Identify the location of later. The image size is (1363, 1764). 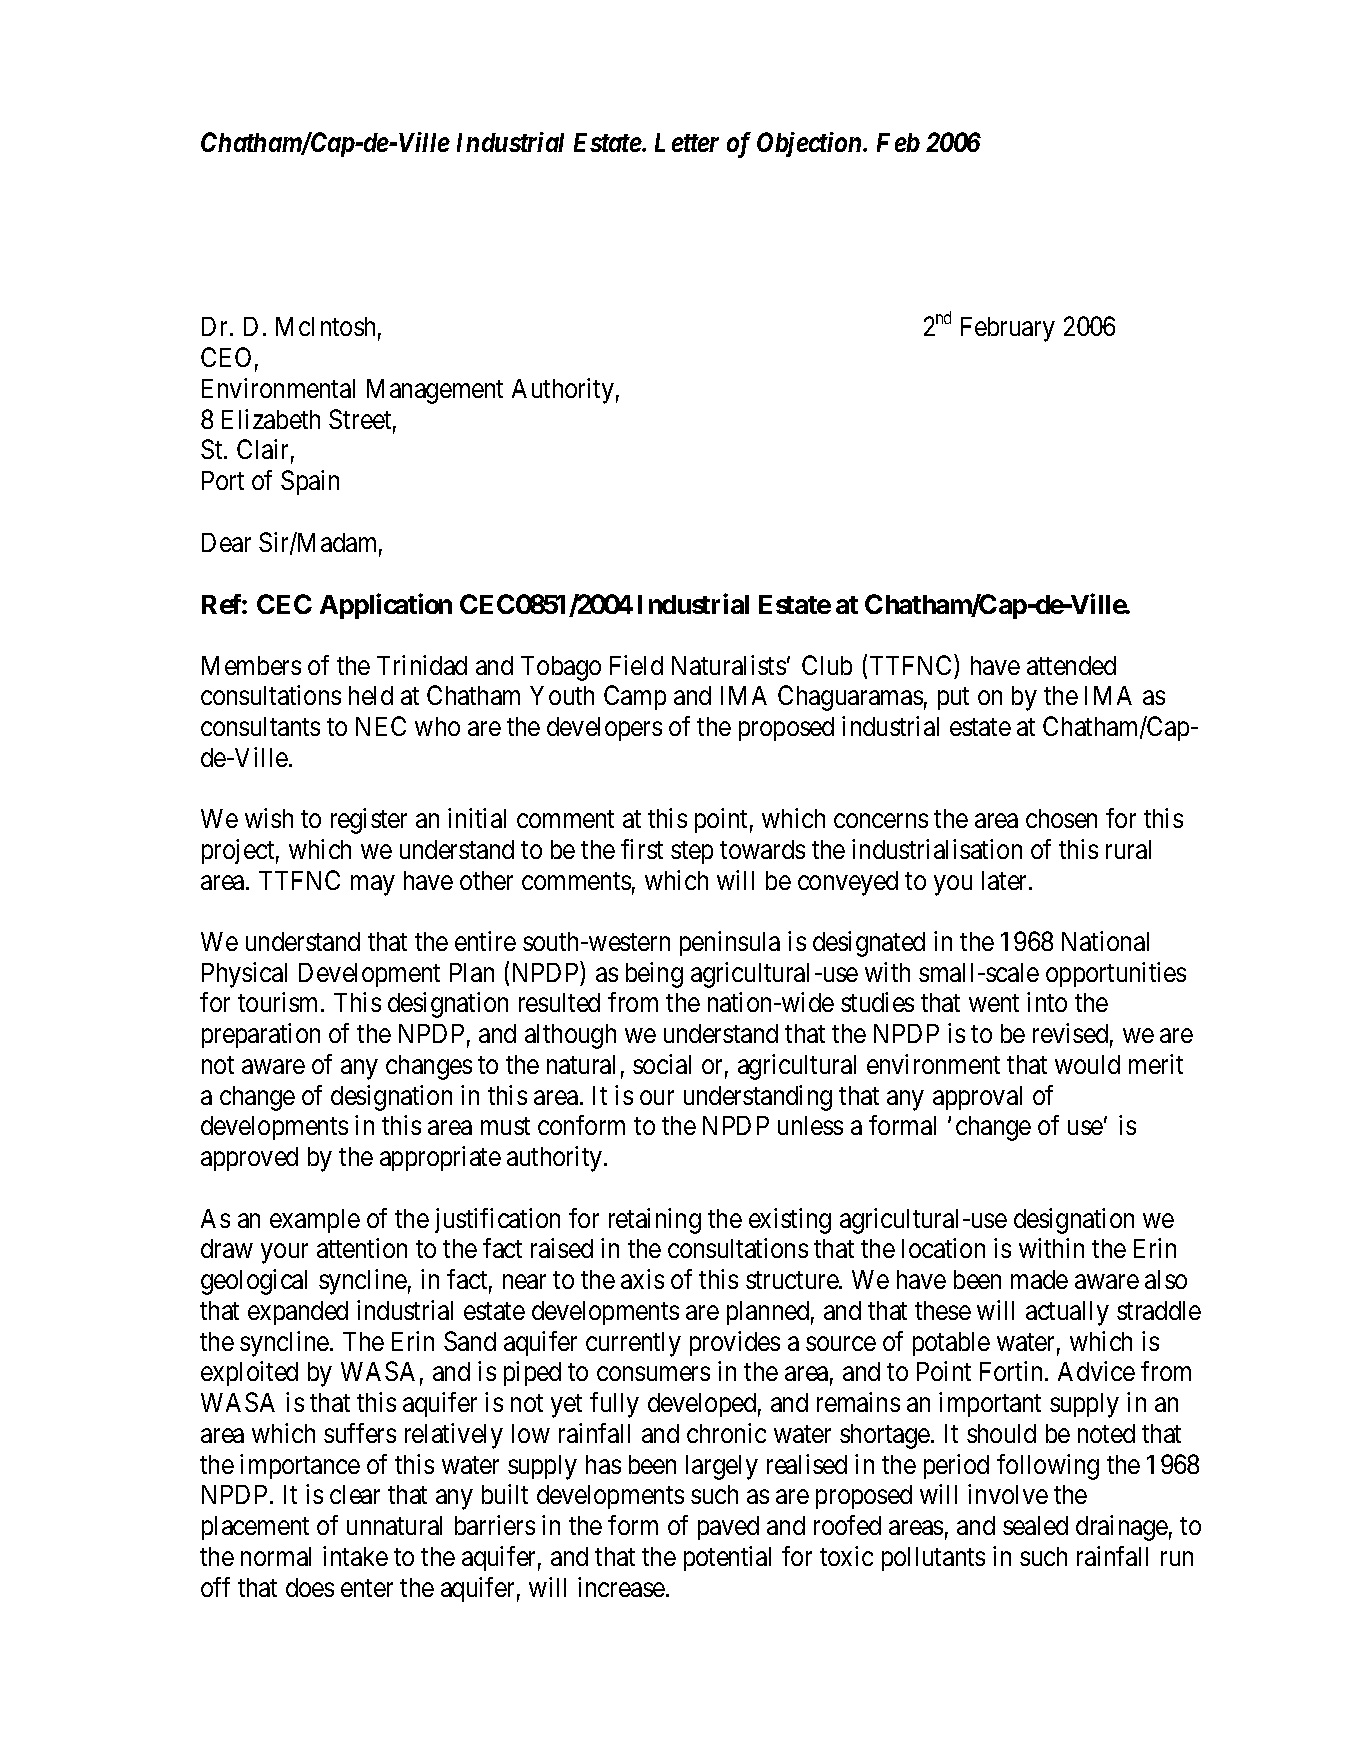
(1006, 880).
